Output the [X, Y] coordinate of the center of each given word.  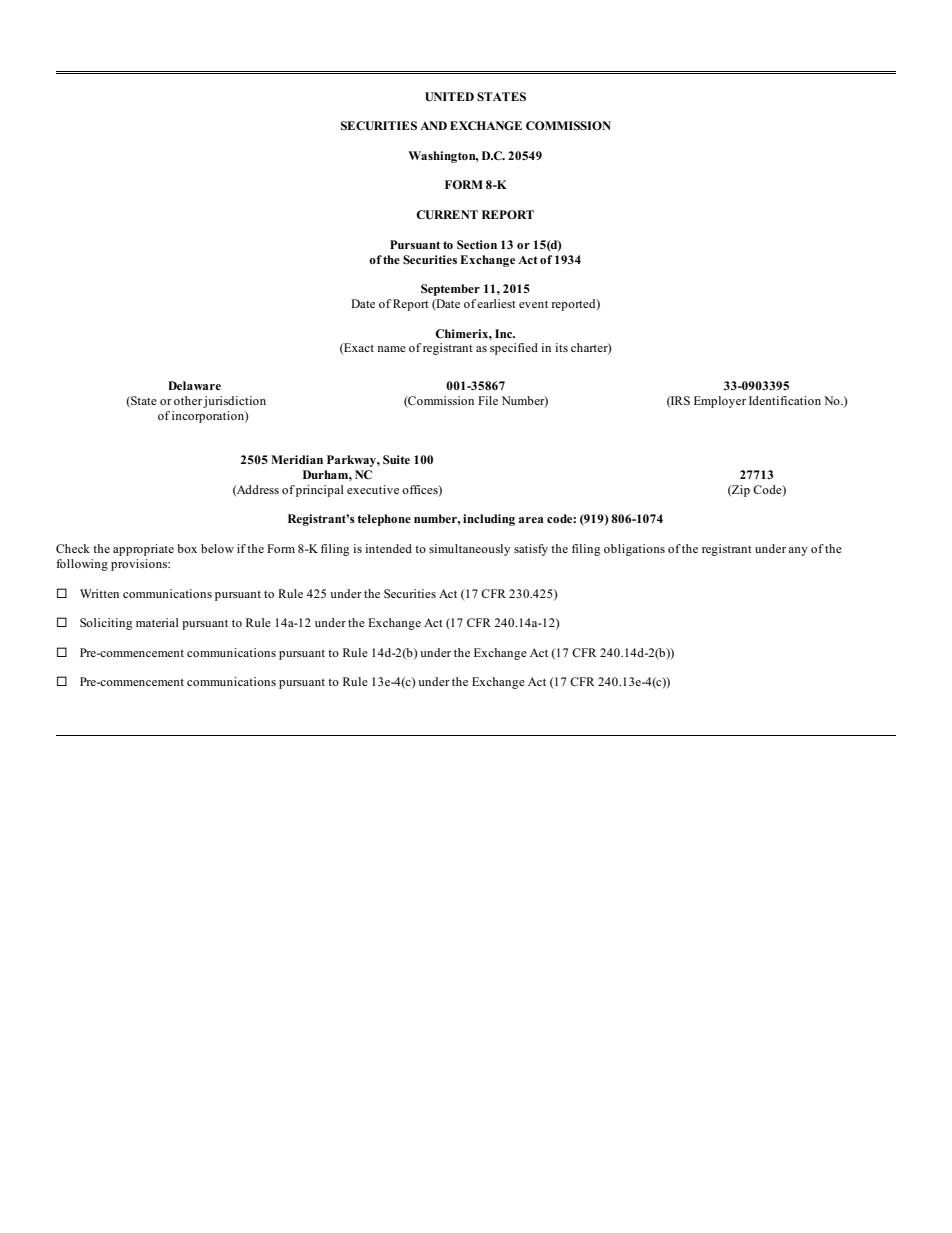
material [157, 622]
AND [433, 125]
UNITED [449, 97]
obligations [634, 550]
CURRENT [447, 215]
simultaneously [469, 550]
